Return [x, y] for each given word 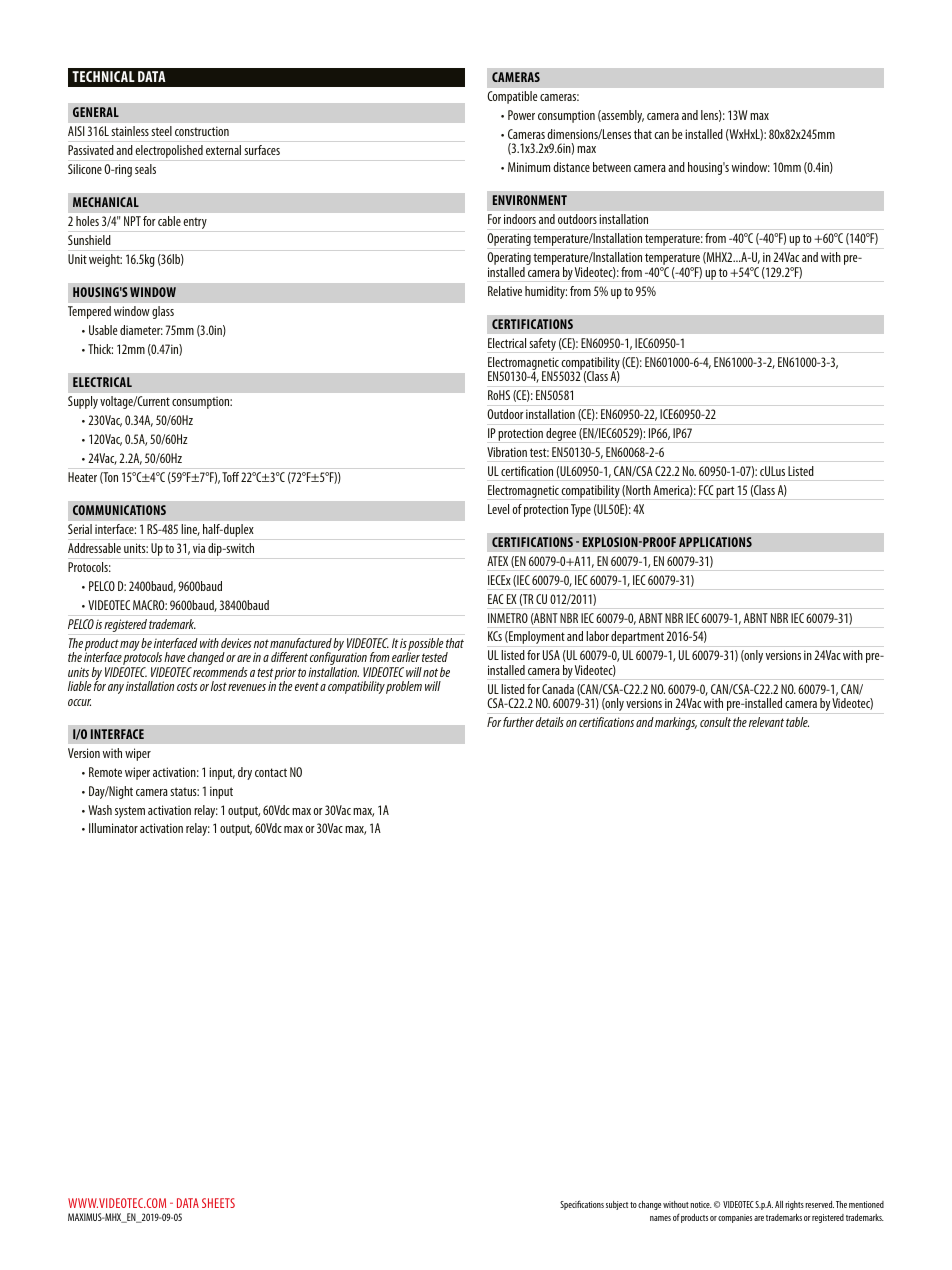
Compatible [512, 97]
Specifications [582, 1205]
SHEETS [218, 1203]
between [612, 167]
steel [161, 131]
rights [794, 1205]
